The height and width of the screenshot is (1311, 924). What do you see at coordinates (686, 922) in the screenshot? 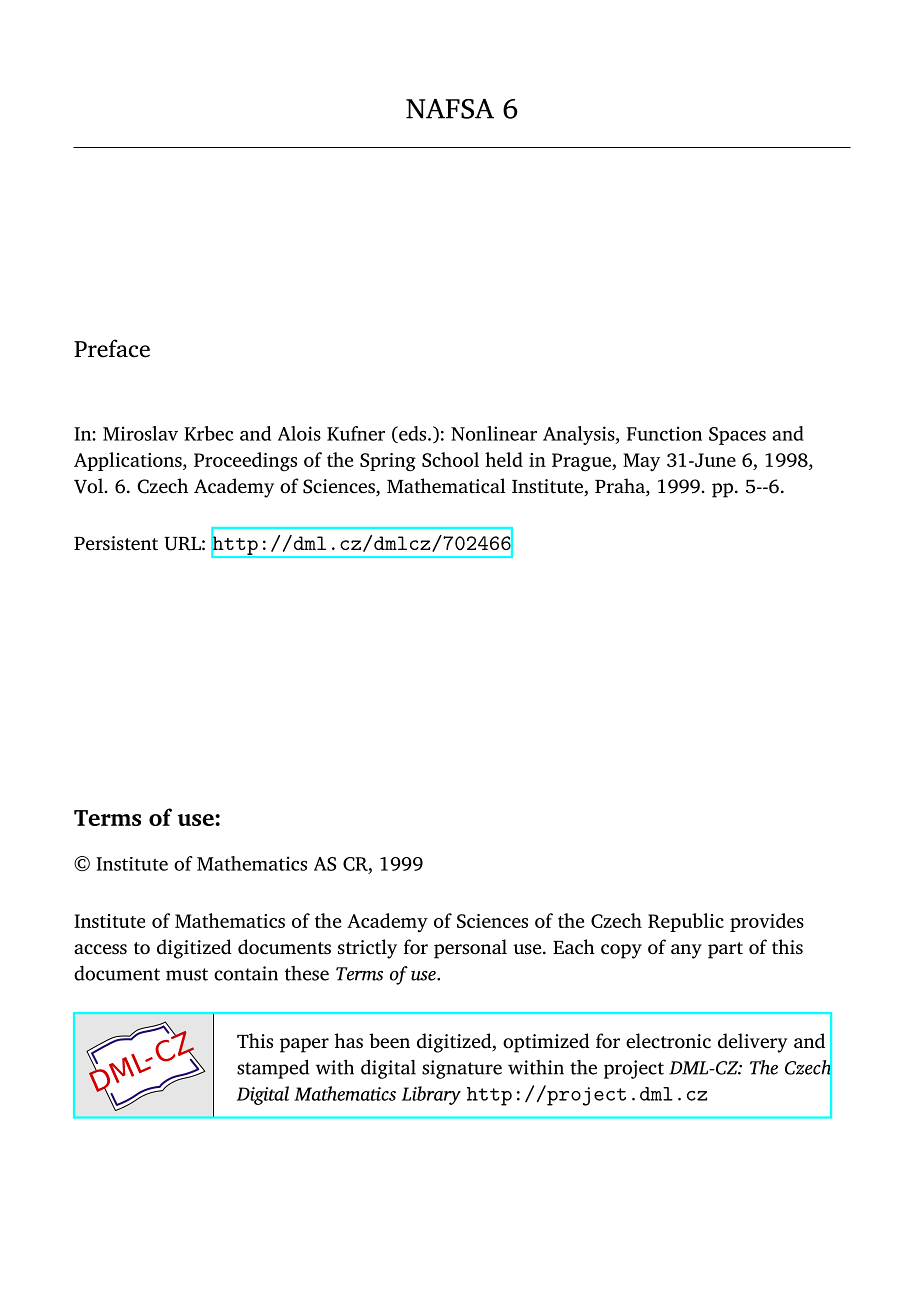
I see `Republic` at bounding box center [686, 922].
